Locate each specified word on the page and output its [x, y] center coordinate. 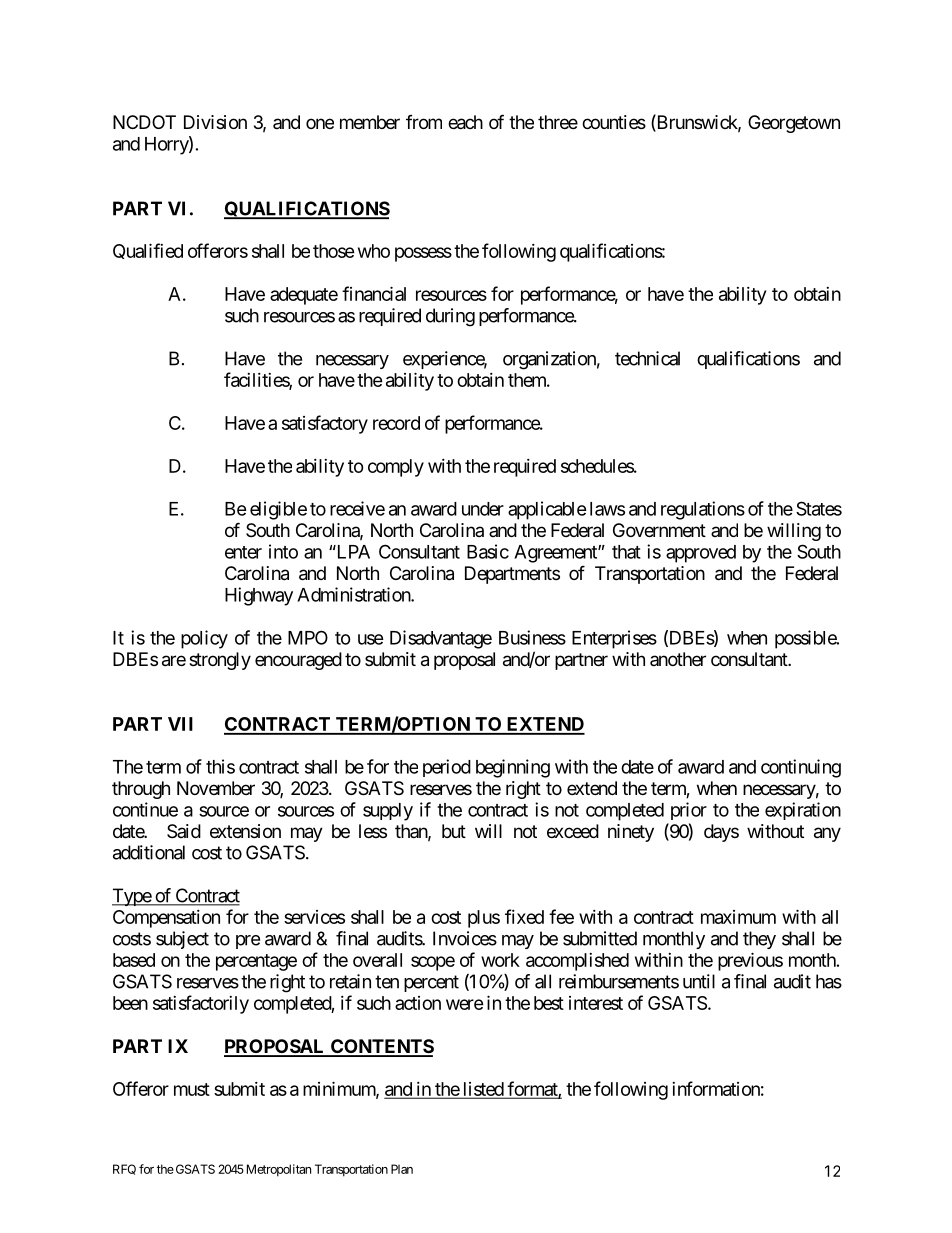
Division [215, 122]
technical [647, 358]
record [396, 423]
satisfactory [325, 424]
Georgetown [794, 124]
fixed [524, 916]
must [192, 1089]
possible [806, 639]
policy [204, 639]
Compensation [166, 919]
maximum [738, 917]
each [465, 122]
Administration [354, 594]
